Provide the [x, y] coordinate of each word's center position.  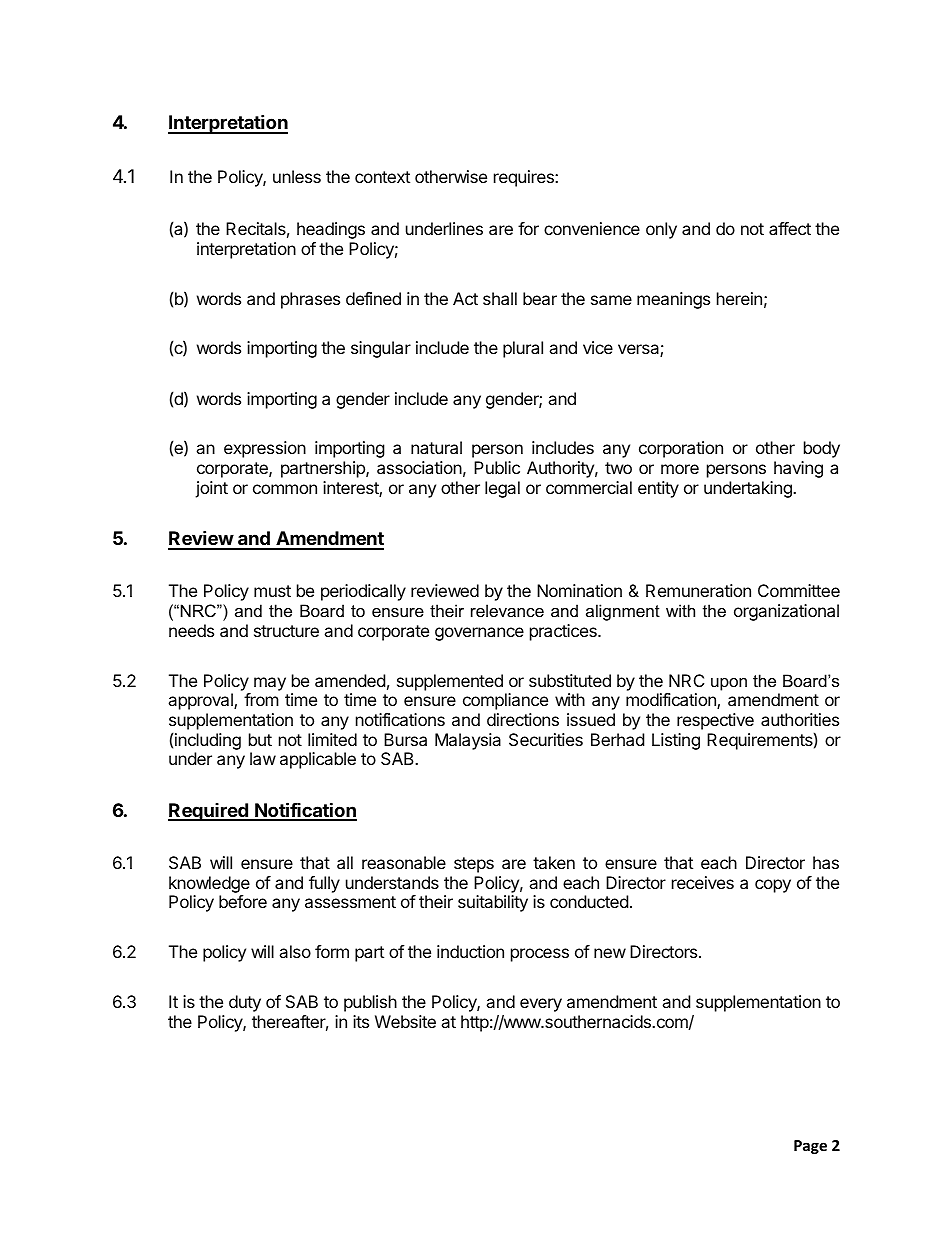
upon [729, 684]
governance [479, 634]
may [270, 684]
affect [790, 228]
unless [297, 176]
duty [245, 1003]
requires [525, 178]
